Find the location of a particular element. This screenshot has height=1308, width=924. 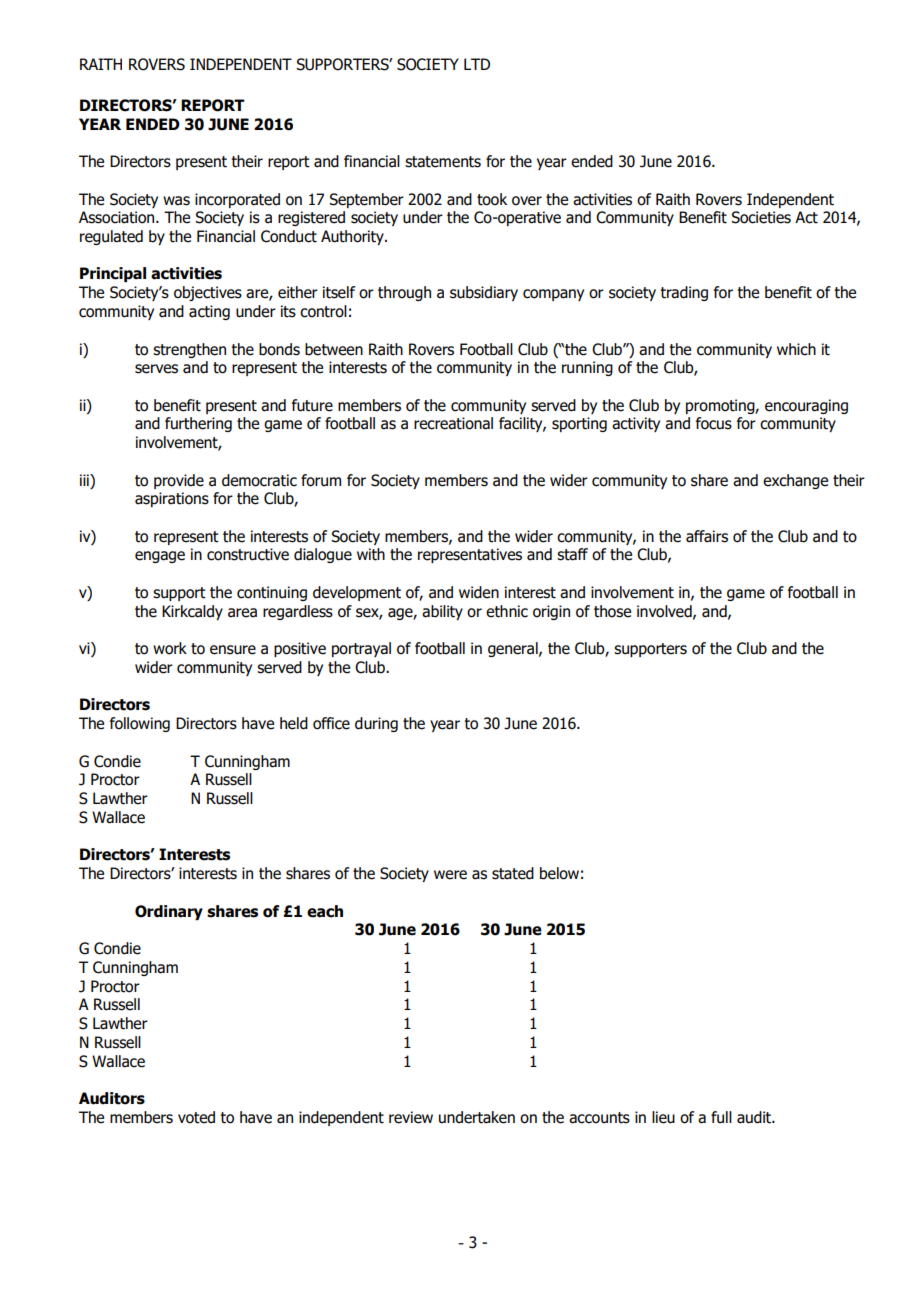

was is located at coordinates (176, 201).
